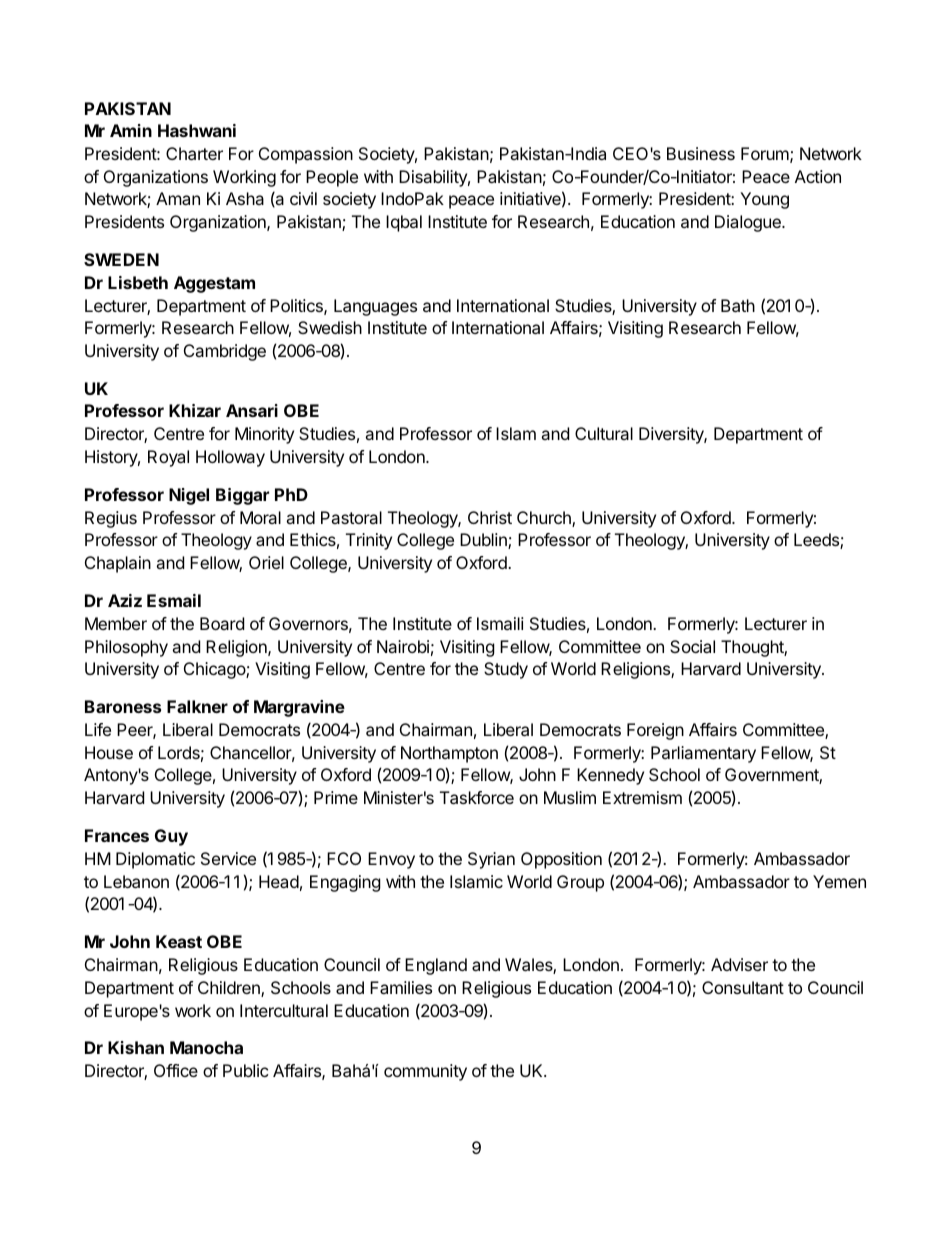 The image size is (952, 1233). What do you see at coordinates (404, 223) in the screenshot?
I see `Iqbal` at bounding box center [404, 223].
